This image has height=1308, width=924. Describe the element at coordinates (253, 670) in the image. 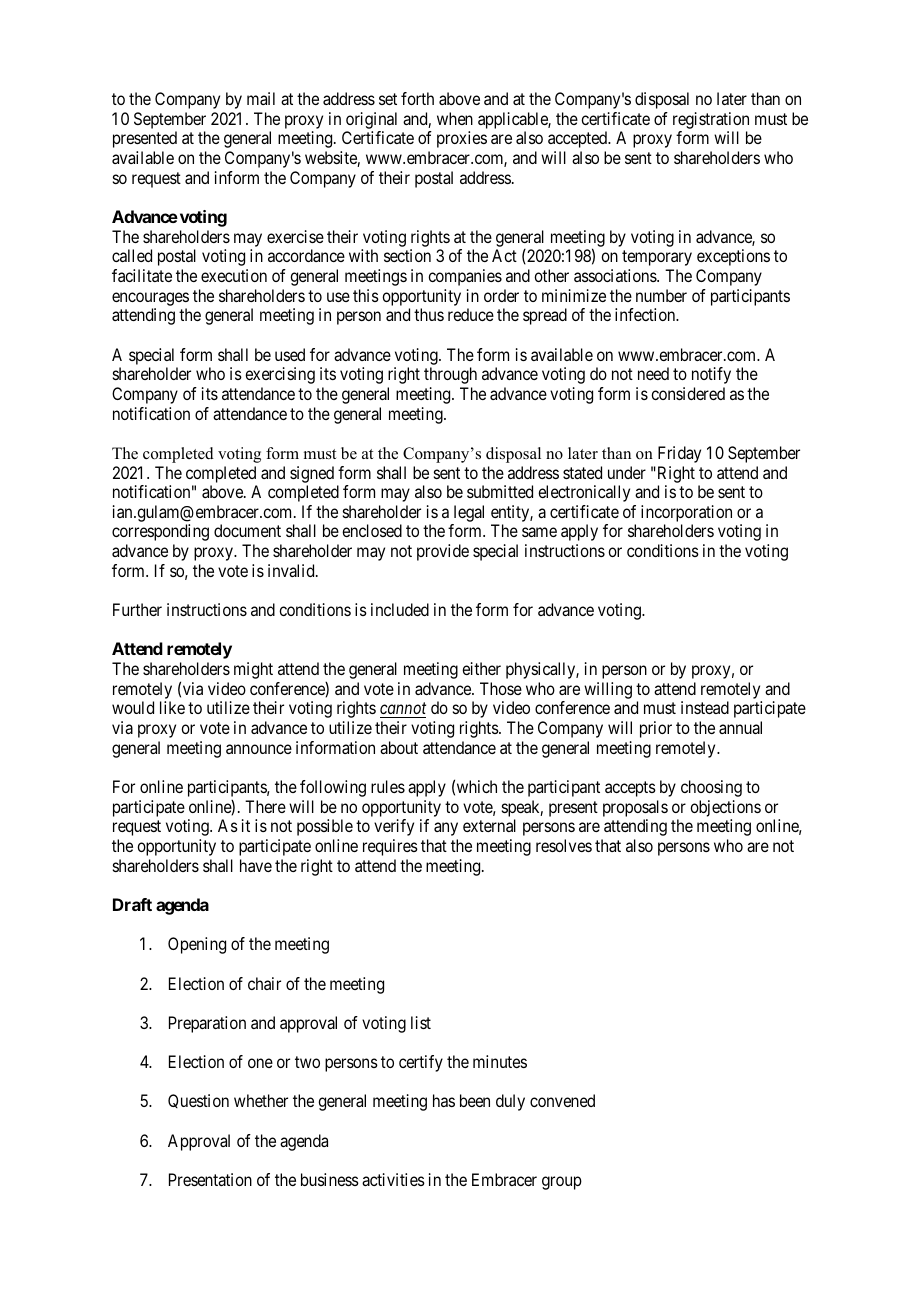

I see `might` at that location.
